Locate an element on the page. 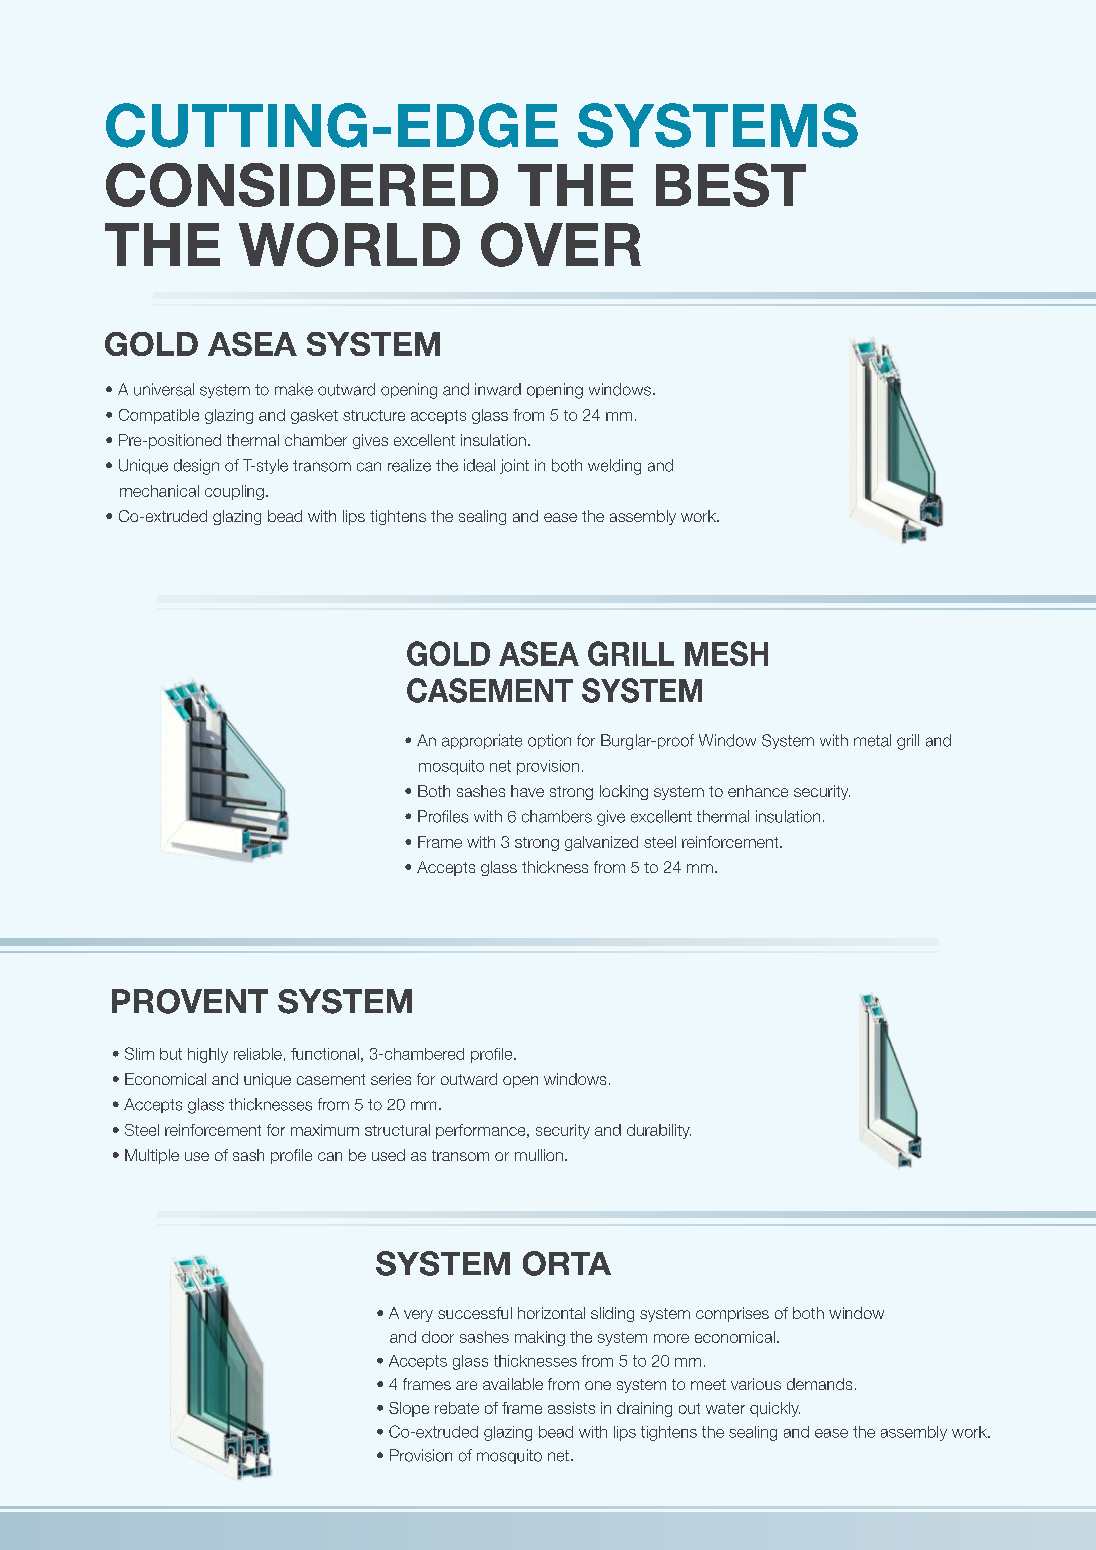 The height and width of the image is (1550, 1096). durability is located at coordinates (659, 1131).
